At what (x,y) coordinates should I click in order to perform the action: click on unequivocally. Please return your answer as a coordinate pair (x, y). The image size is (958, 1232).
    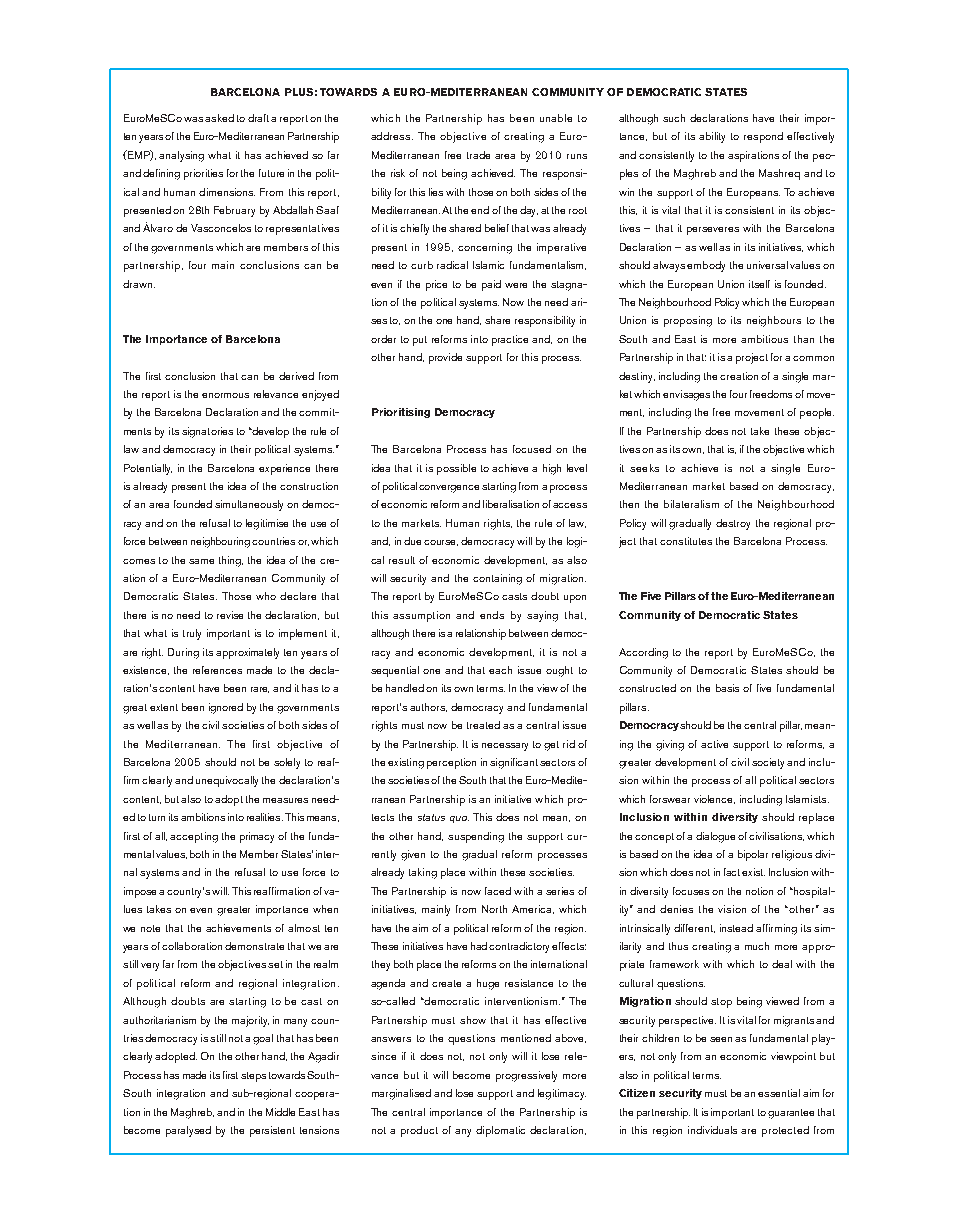
    Looking at the image, I should click on (227, 781).
